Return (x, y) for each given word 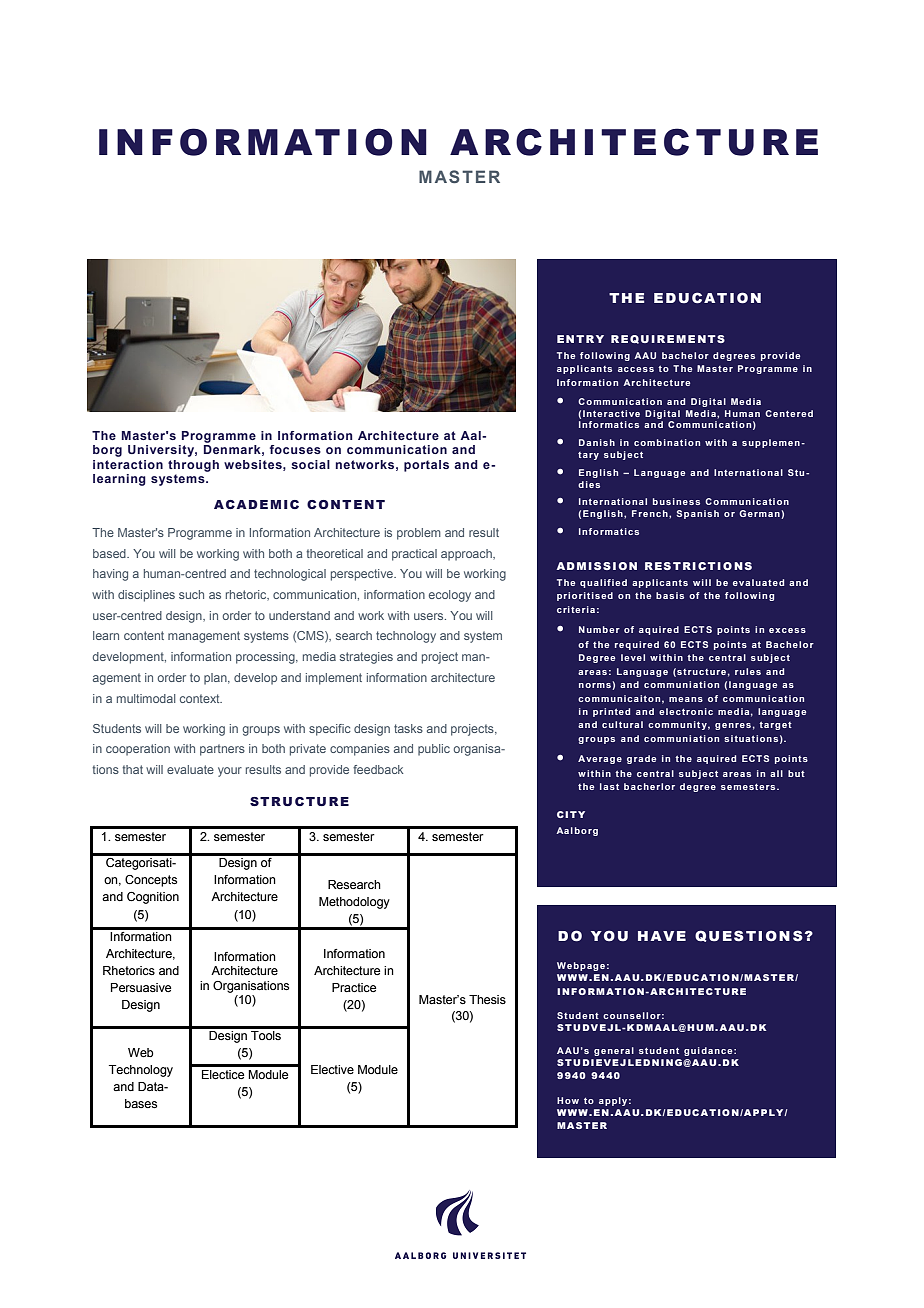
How (568, 1100)
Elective (332, 1069)
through (193, 466)
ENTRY (580, 339)
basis (670, 595)
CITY (571, 814)
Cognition (153, 898)
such (191, 594)
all (776, 773)
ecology (450, 596)
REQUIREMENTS (668, 339)
